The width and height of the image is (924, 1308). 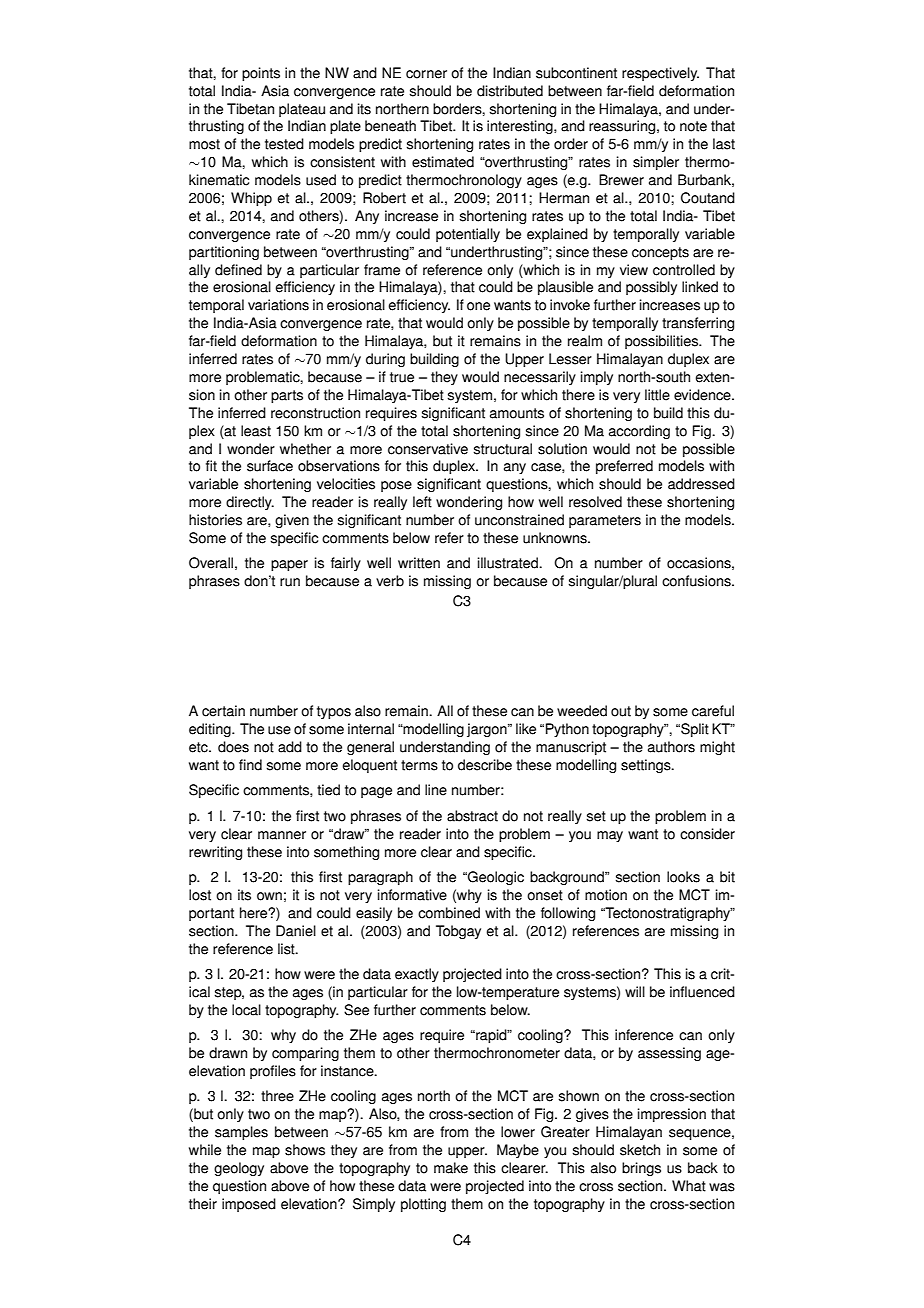 I want to click on points, so click(x=261, y=74).
